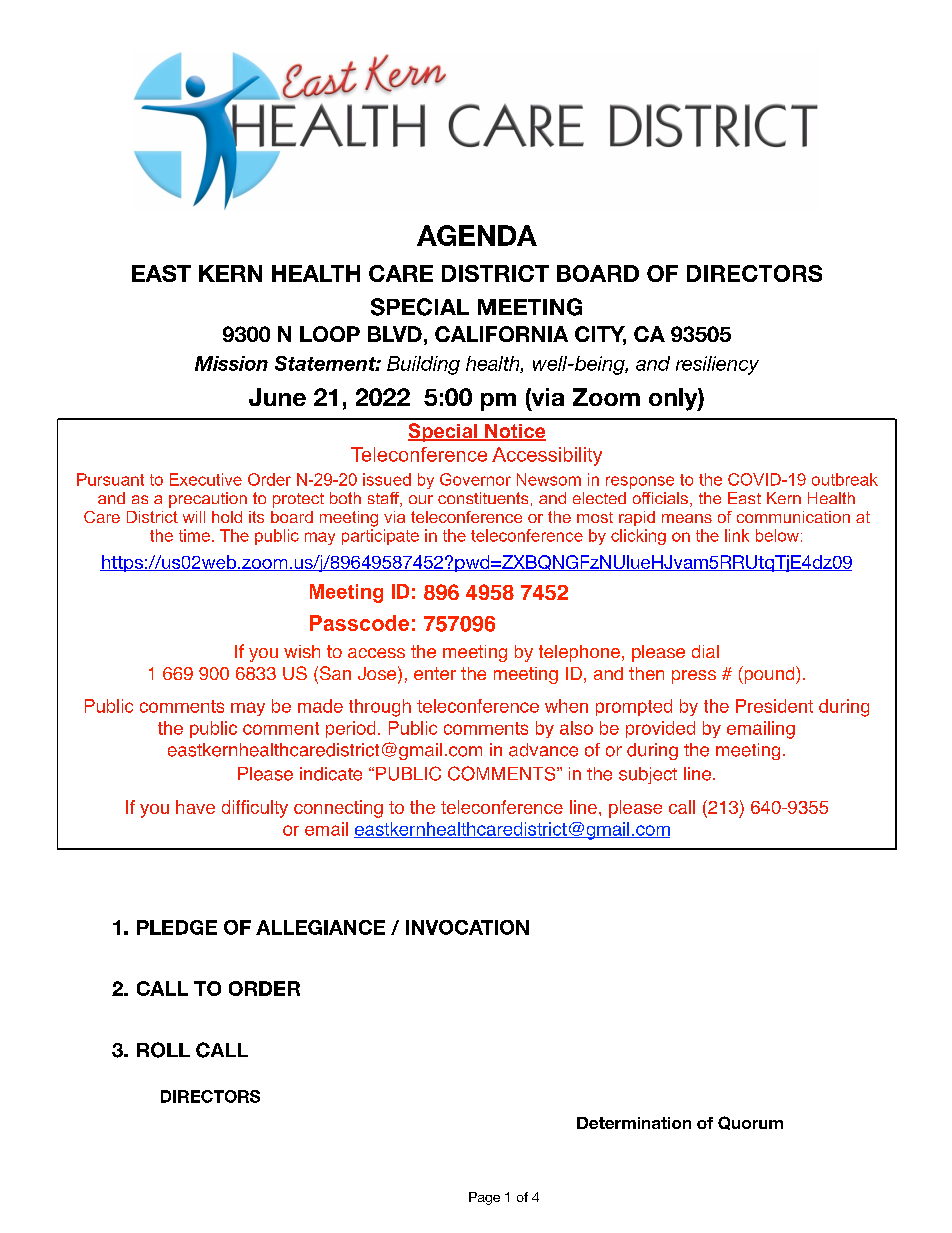 The height and width of the document is (1233, 952). I want to click on have, so click(195, 807).
